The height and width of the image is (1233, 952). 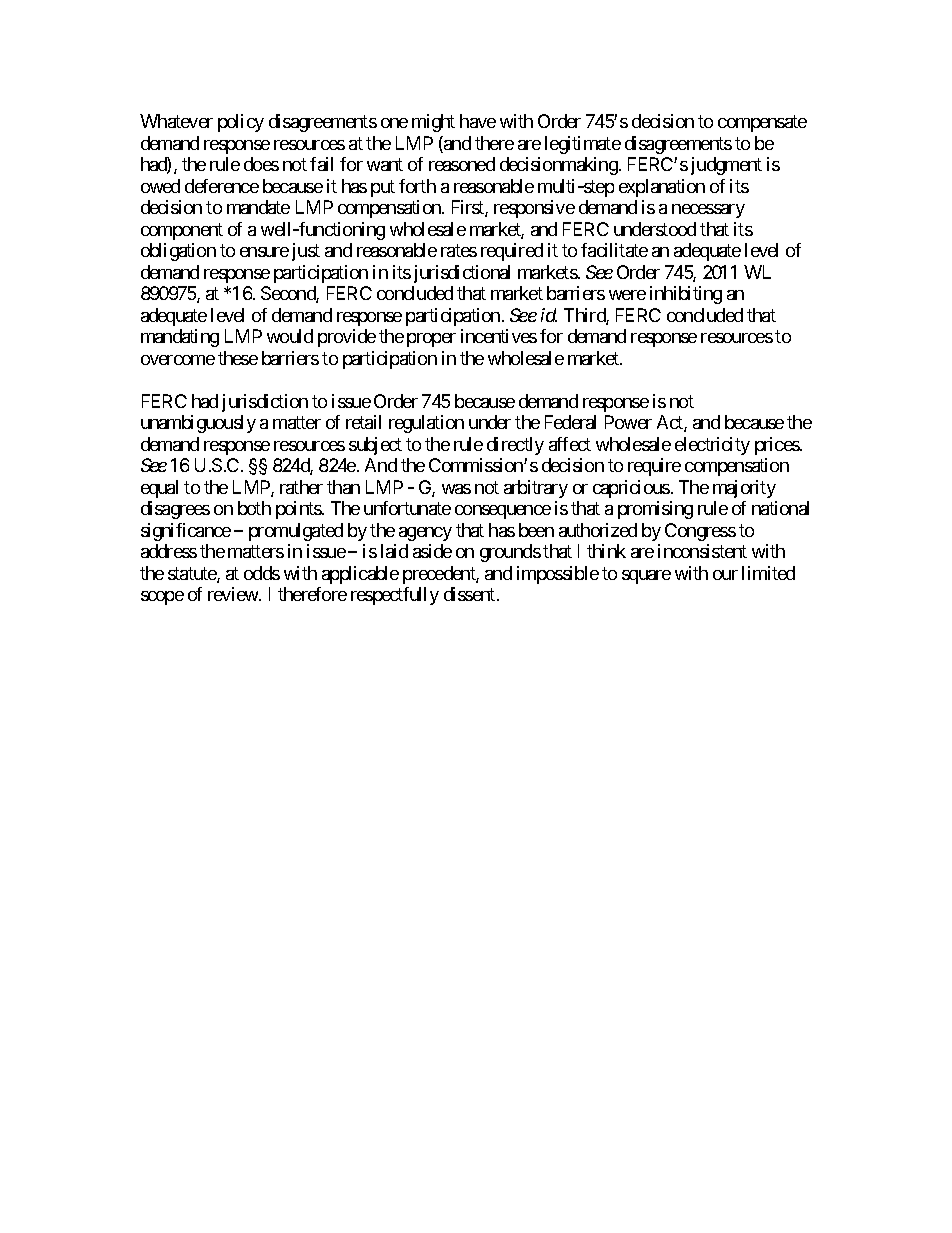 I want to click on have, so click(x=478, y=121).
